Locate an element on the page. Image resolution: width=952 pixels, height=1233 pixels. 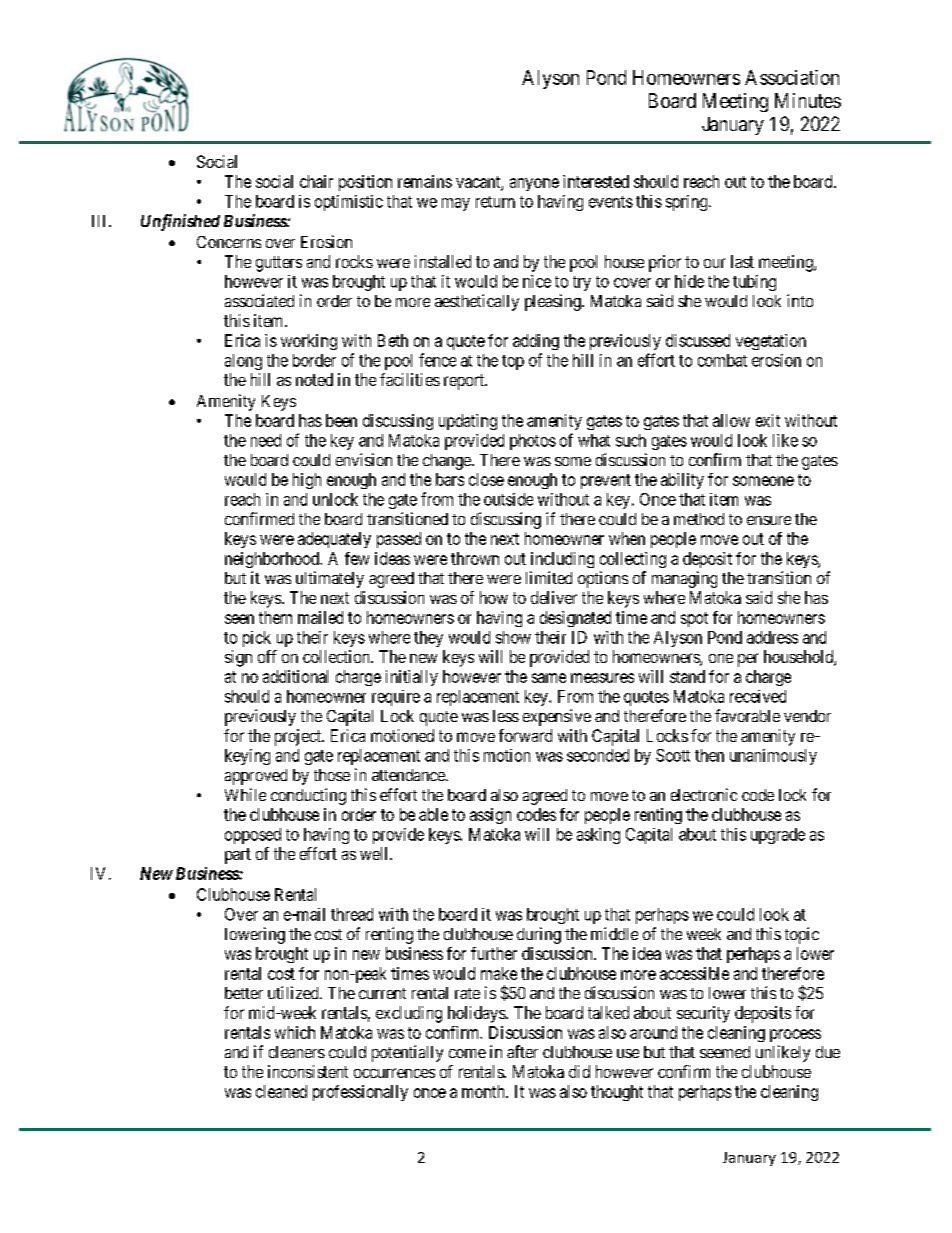
cleaned is located at coordinates (281, 1091).
